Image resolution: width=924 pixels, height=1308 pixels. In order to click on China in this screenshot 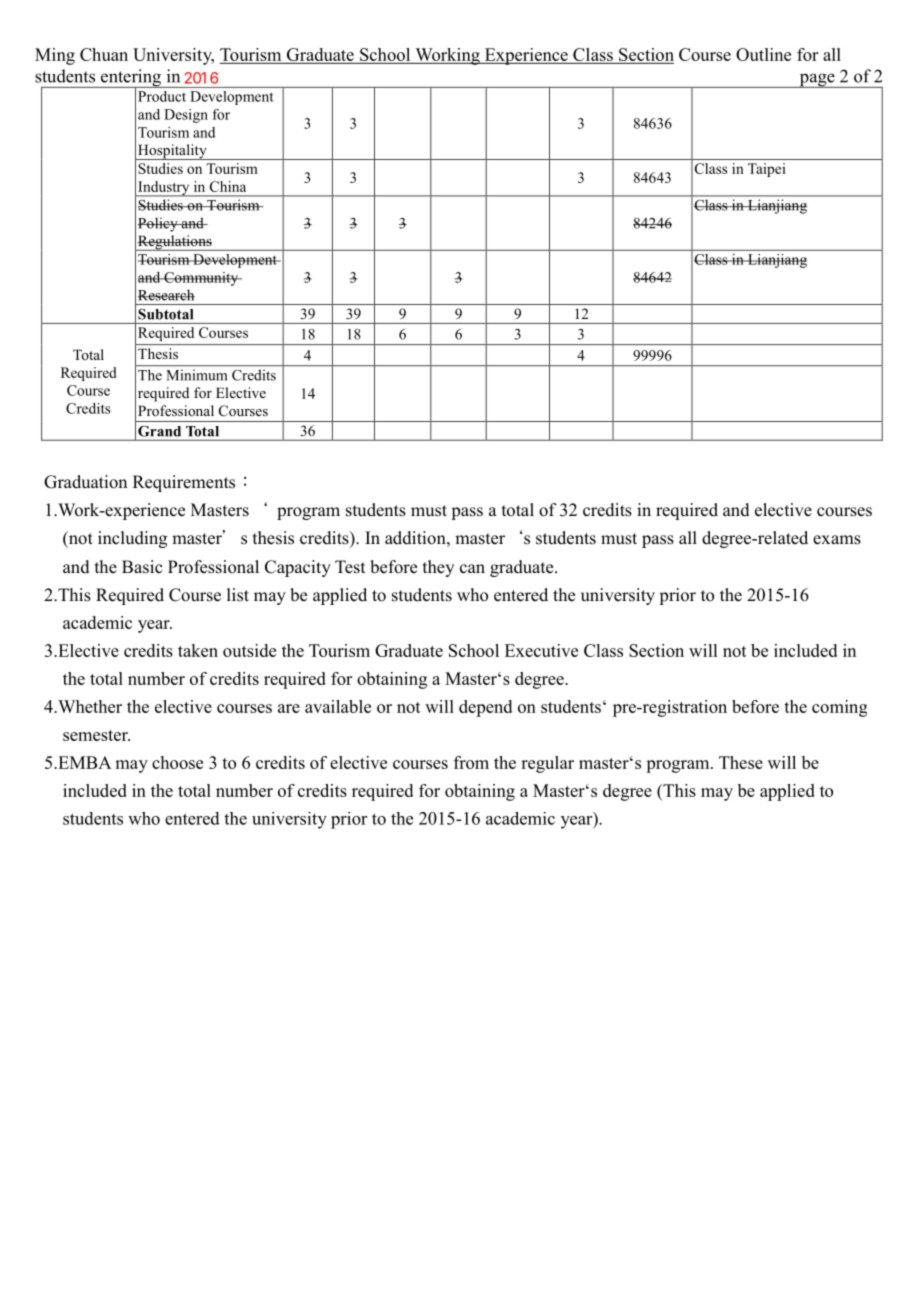, I will do `click(228, 186)`.
